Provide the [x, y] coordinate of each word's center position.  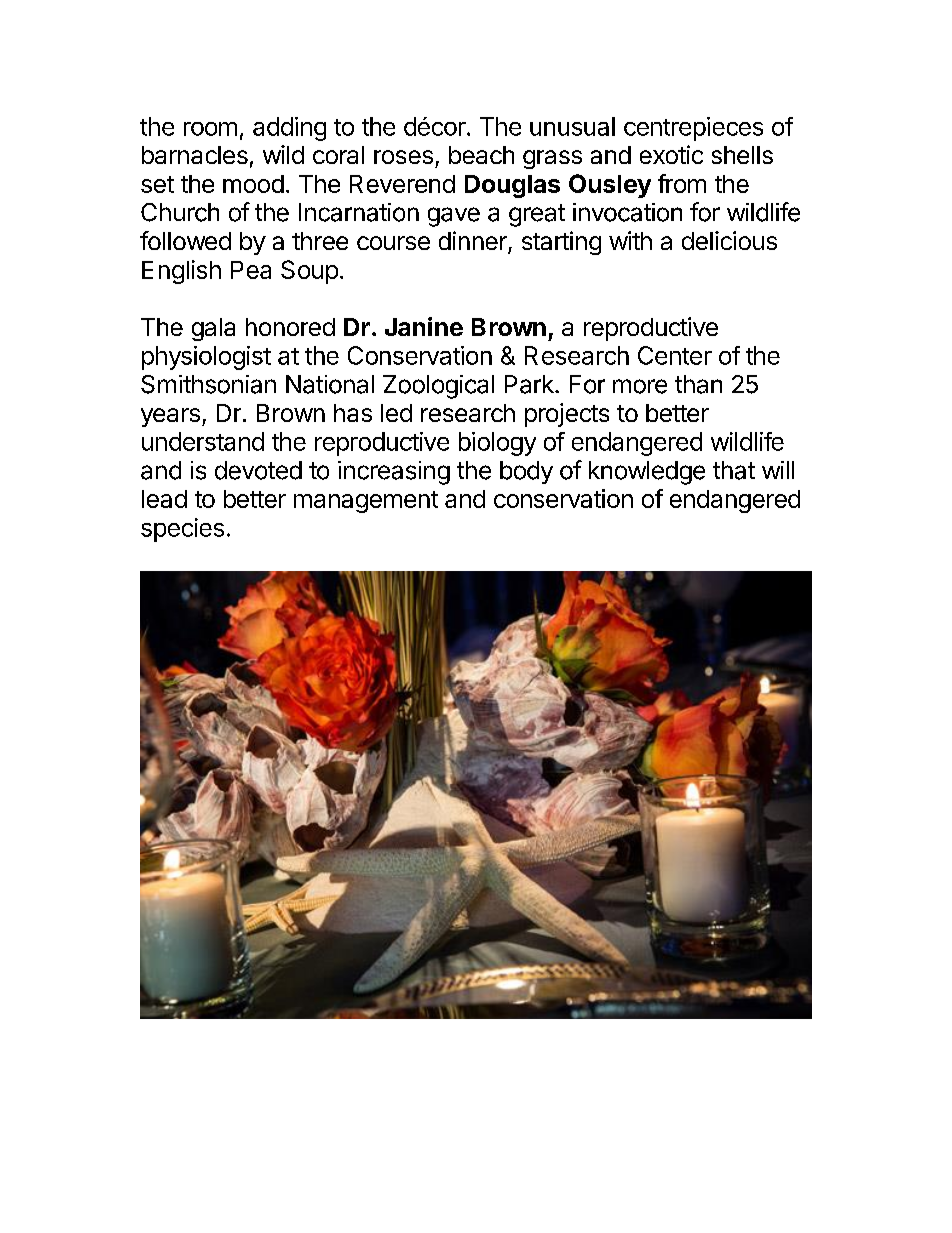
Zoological [438, 387]
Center [675, 355]
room [210, 129]
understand [203, 441]
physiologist [206, 358]
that [734, 470]
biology [497, 444]
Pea [251, 270]
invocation [627, 212]
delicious [729, 240]
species [182, 530]
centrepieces [693, 129]
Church [180, 212]
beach [481, 155]
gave [454, 217]
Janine [424, 326]
